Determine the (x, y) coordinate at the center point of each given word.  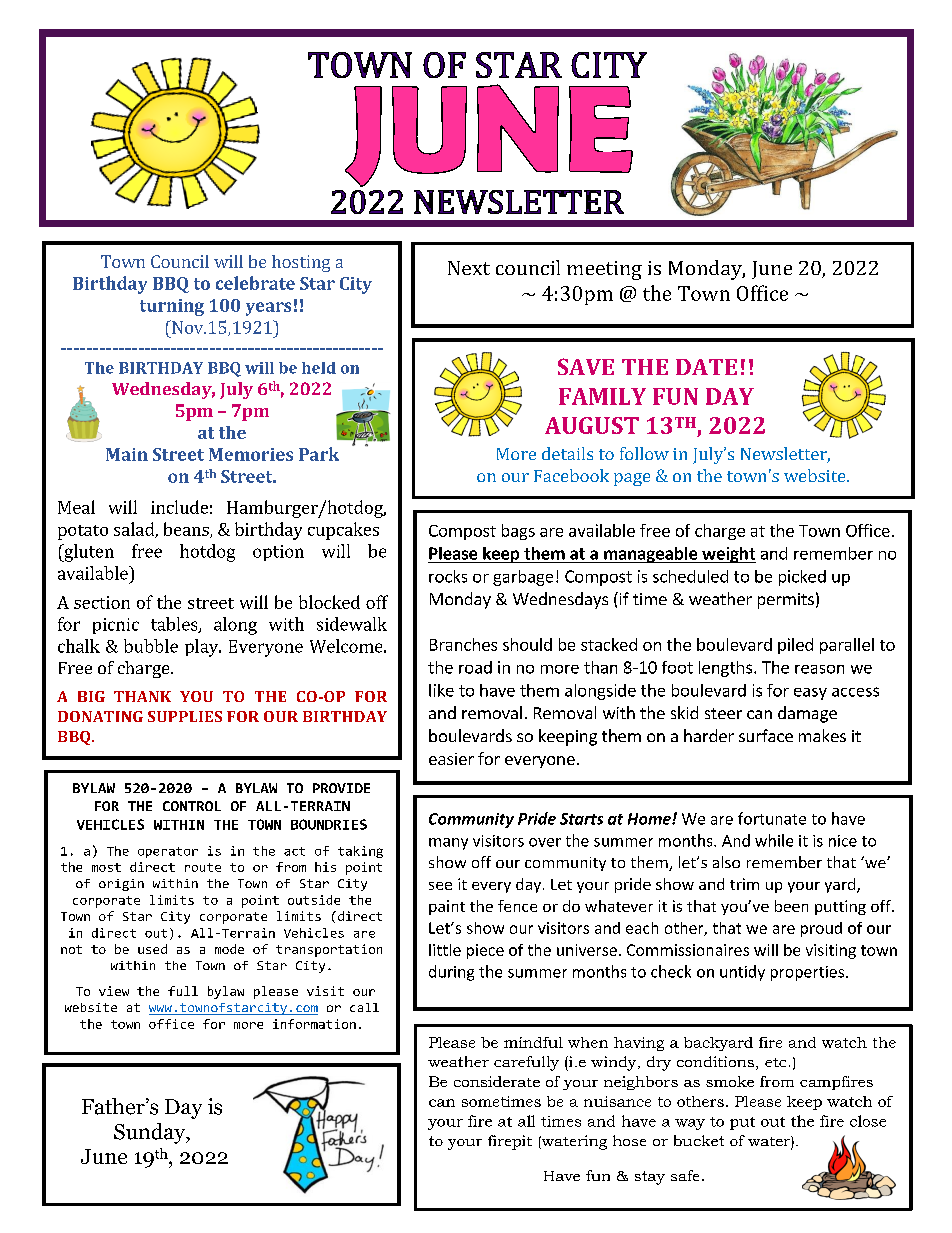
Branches (463, 644)
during (451, 973)
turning (172, 307)
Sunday (151, 1133)
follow (644, 453)
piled (795, 646)
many (448, 844)
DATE (706, 367)
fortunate (772, 818)
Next (469, 268)
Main (127, 454)
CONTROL (192, 806)
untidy (742, 973)
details (567, 453)
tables (175, 625)
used (152, 949)
